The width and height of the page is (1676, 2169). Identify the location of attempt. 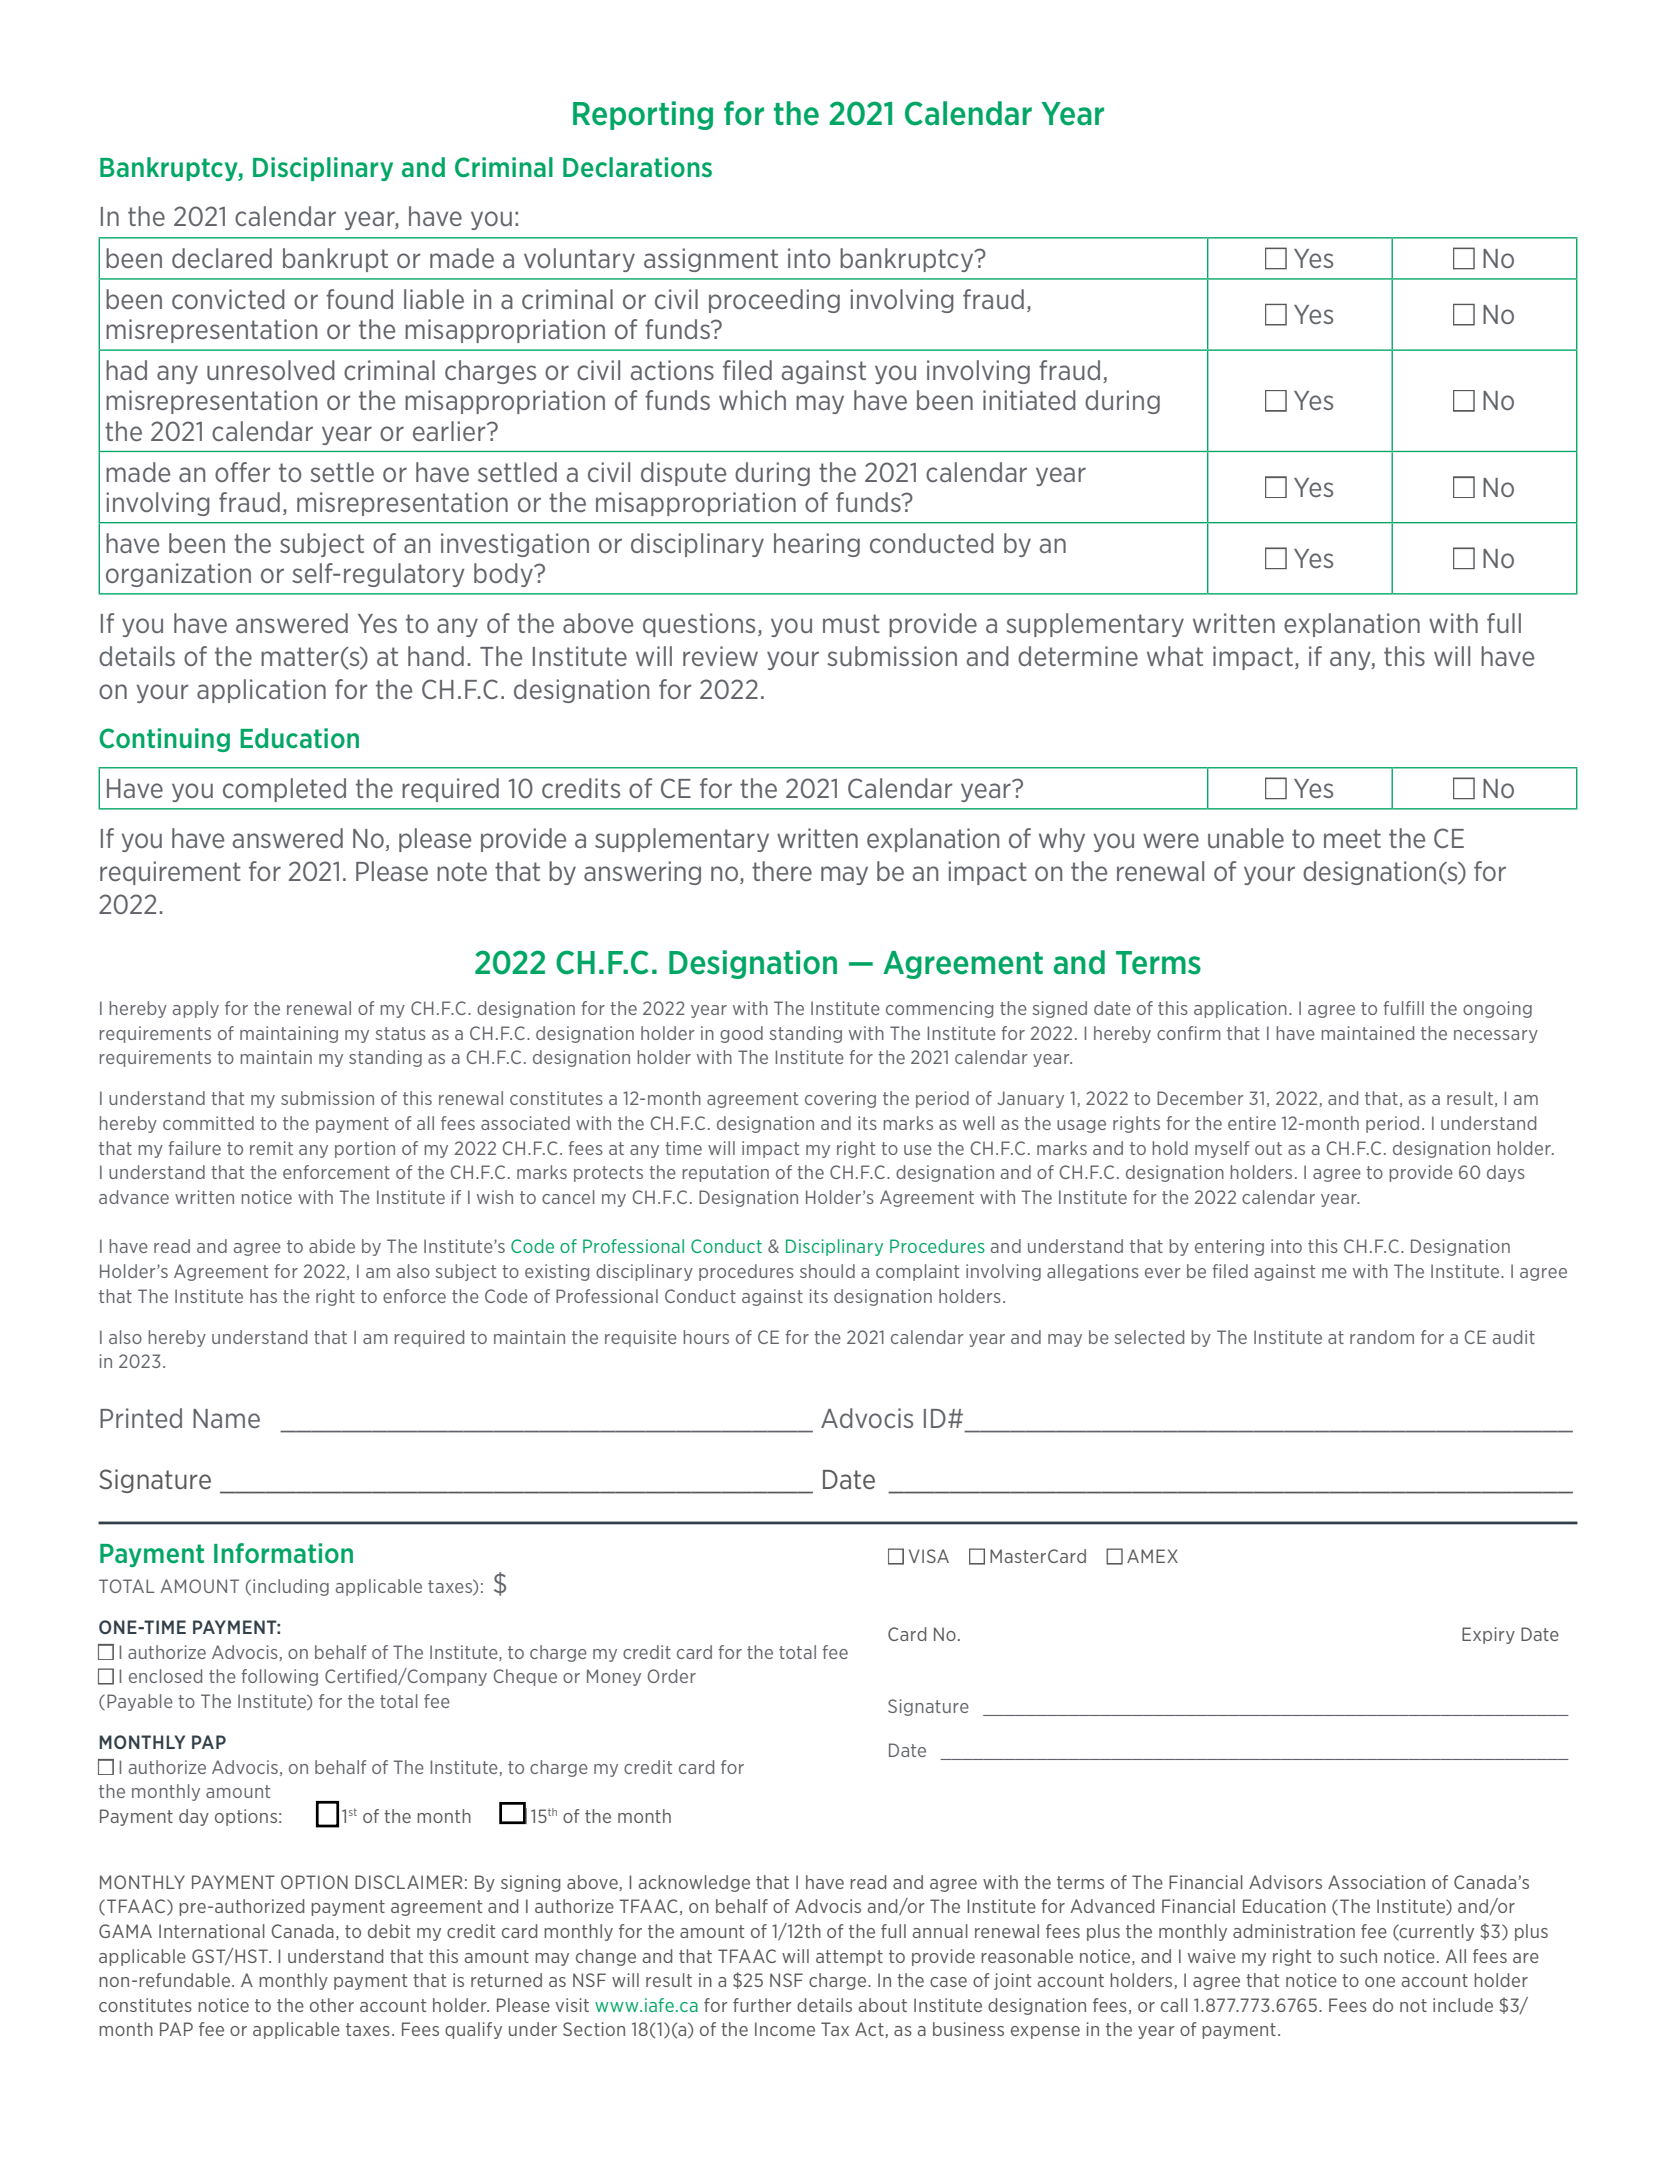
(849, 1958).
